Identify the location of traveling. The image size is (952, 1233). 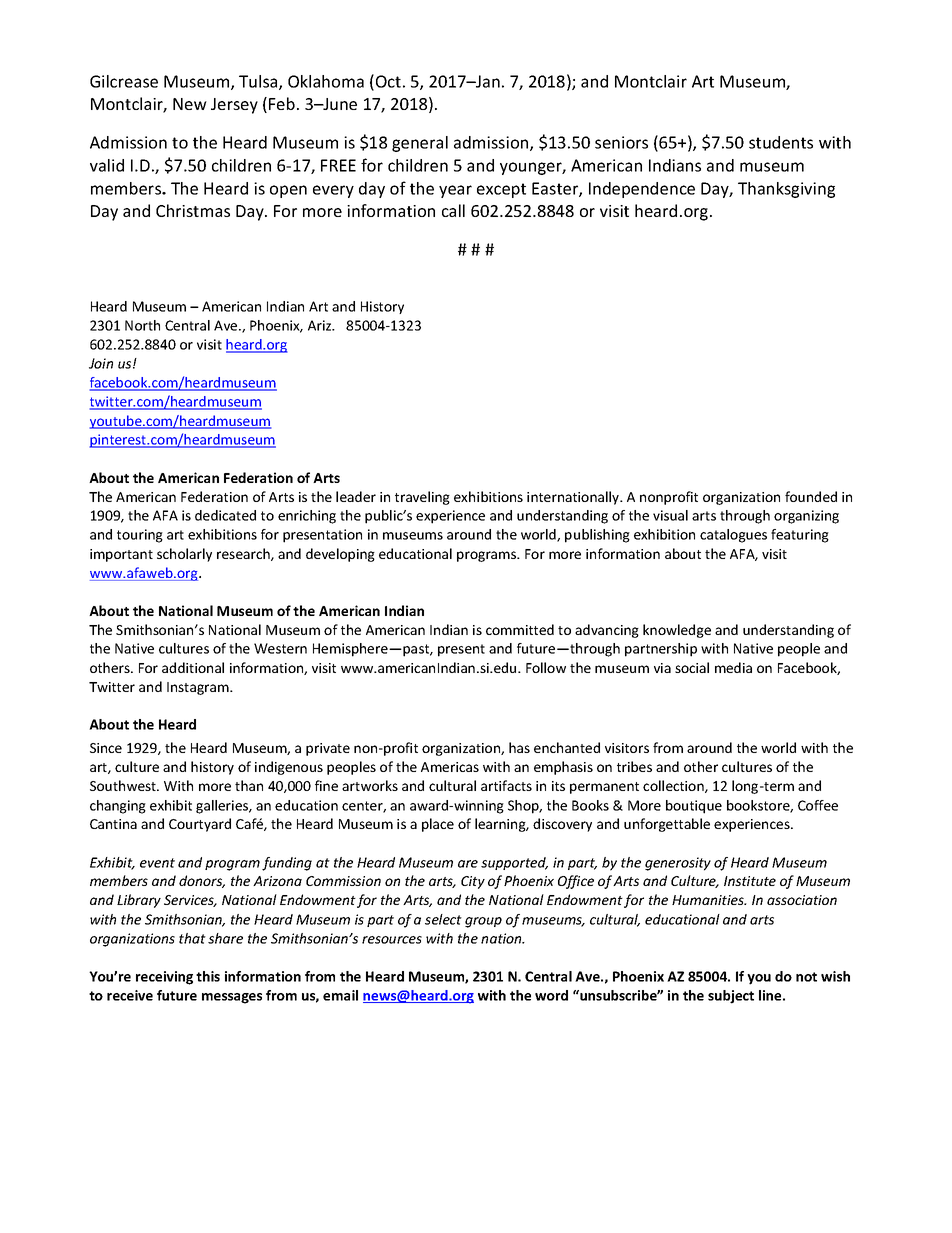
(422, 498).
